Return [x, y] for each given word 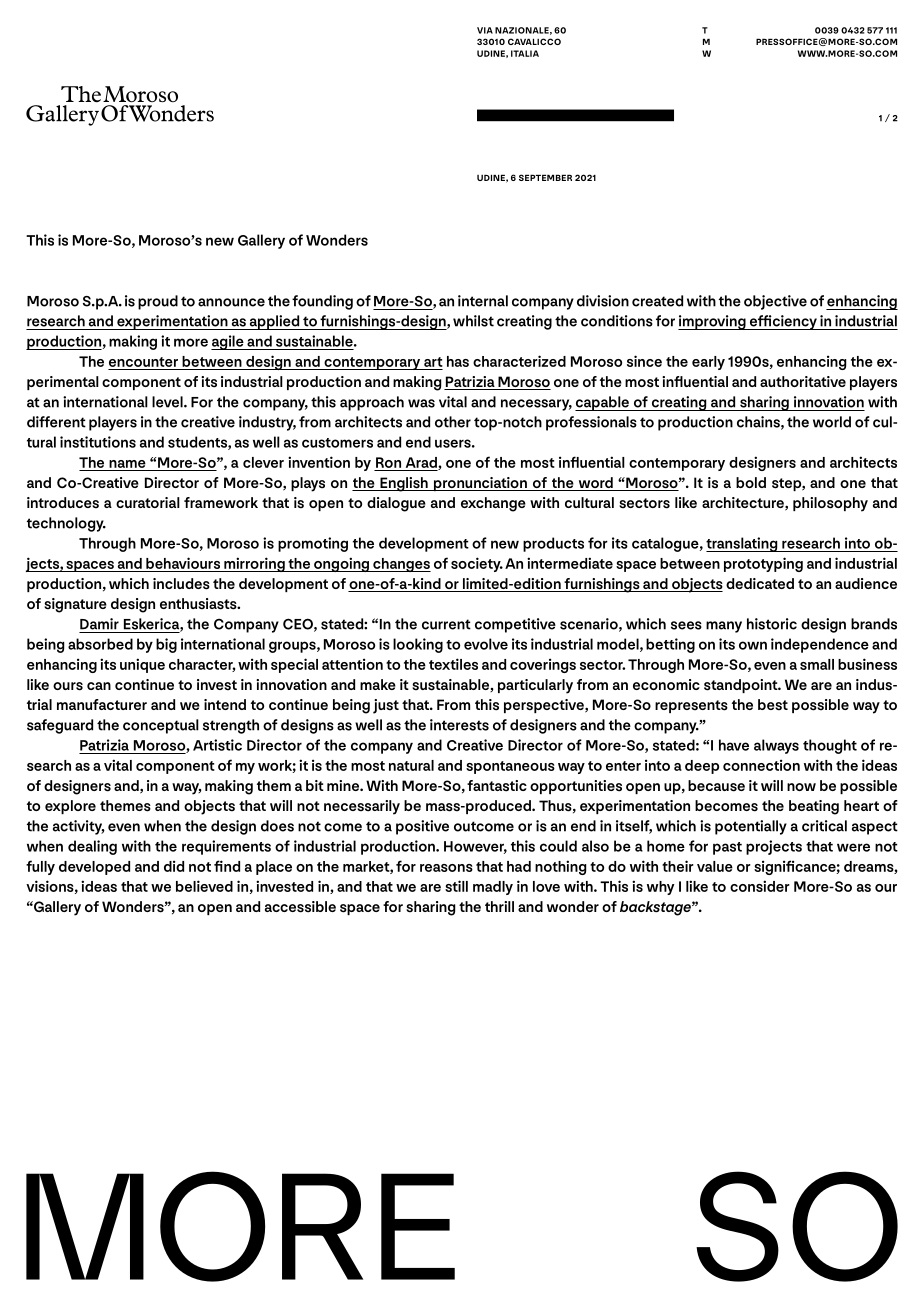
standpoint [742, 686]
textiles [453, 664]
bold [751, 482]
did [174, 866]
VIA [485, 30]
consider [760, 886]
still [456, 886]
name [127, 464]
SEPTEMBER [545, 177]
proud [158, 302]
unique [142, 665]
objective [775, 302]
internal [483, 301]
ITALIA [525, 53]
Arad [422, 463]
